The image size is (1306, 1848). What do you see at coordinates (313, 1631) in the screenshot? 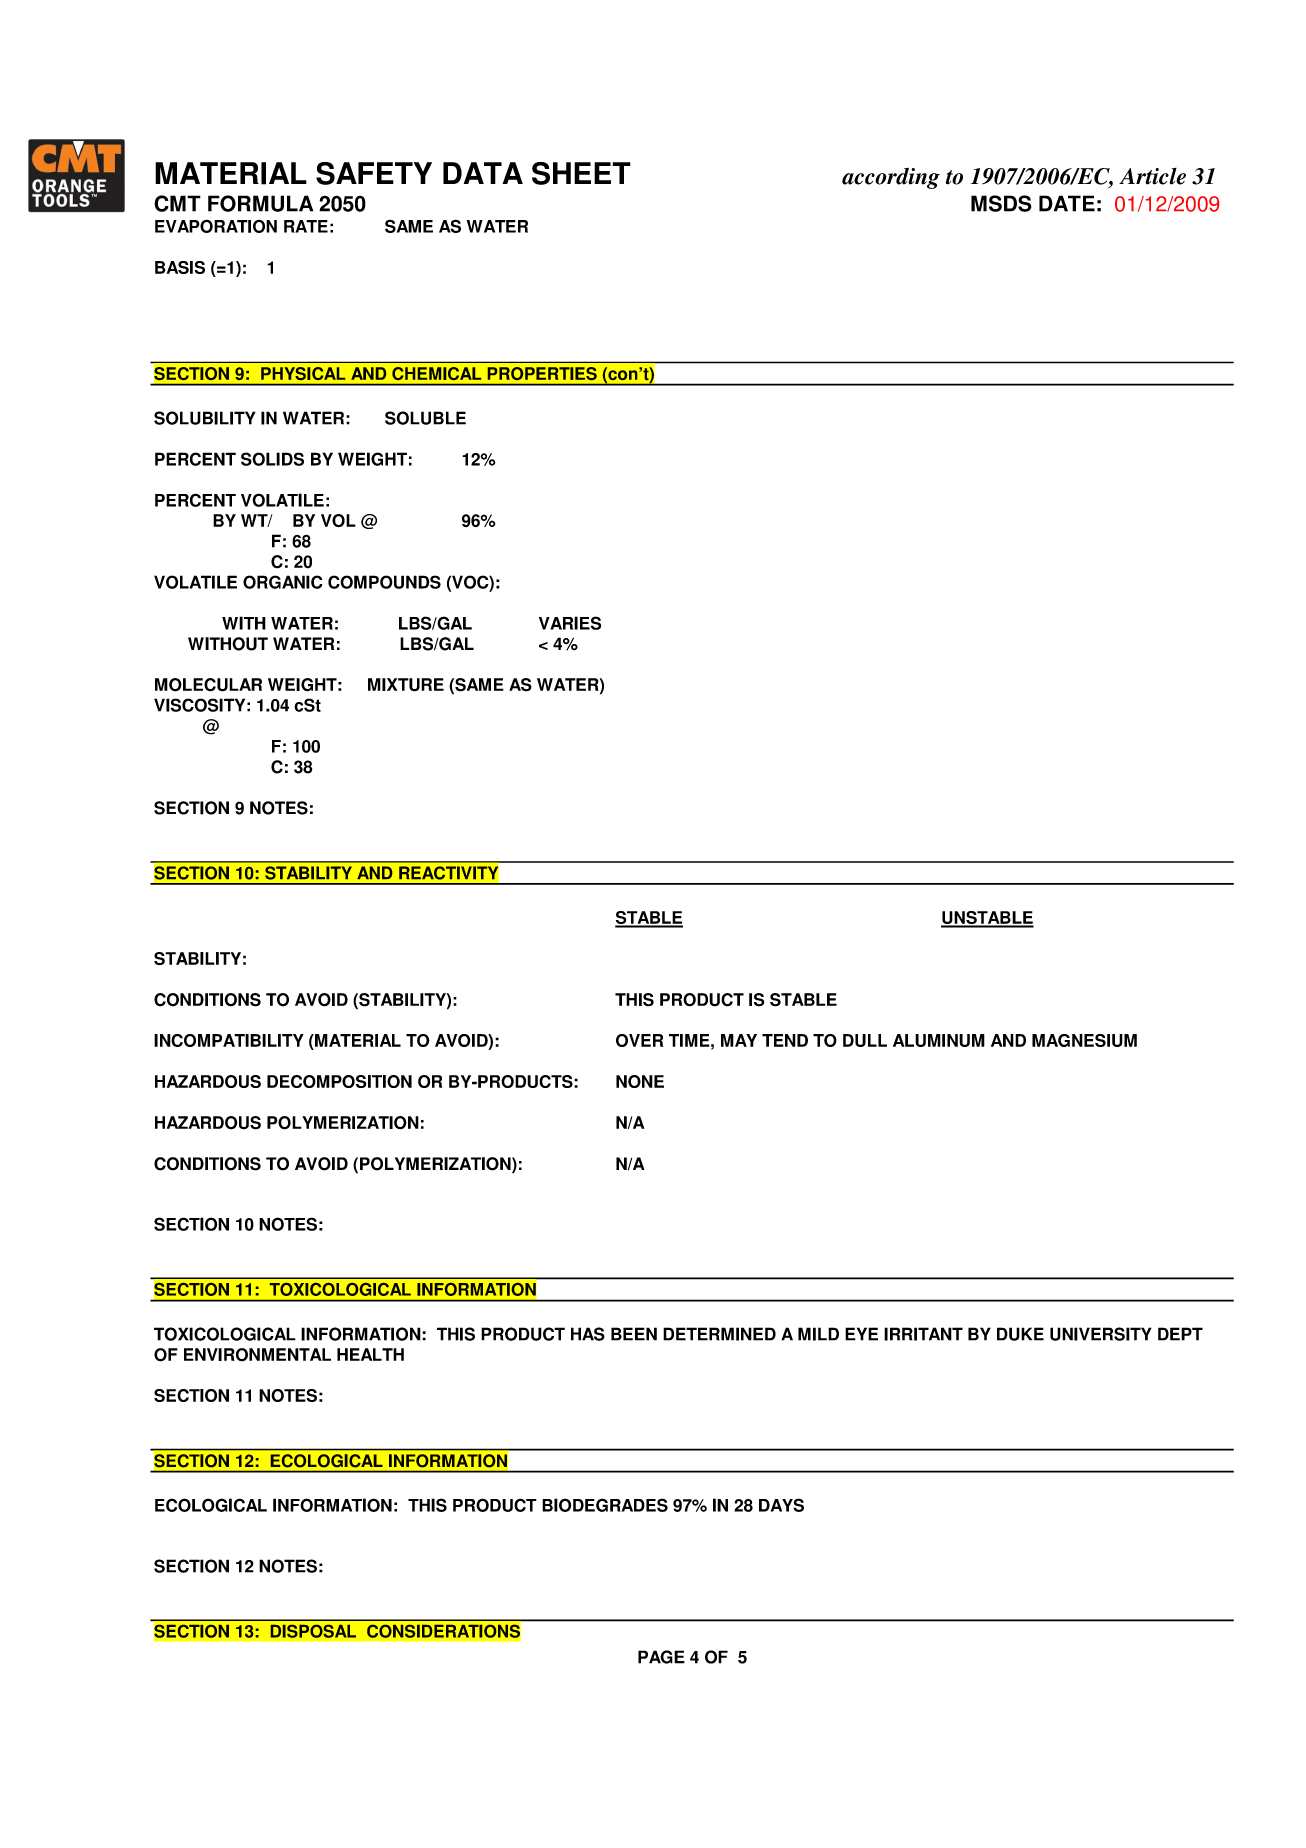
I see `DISPOSAL` at bounding box center [313, 1631].
